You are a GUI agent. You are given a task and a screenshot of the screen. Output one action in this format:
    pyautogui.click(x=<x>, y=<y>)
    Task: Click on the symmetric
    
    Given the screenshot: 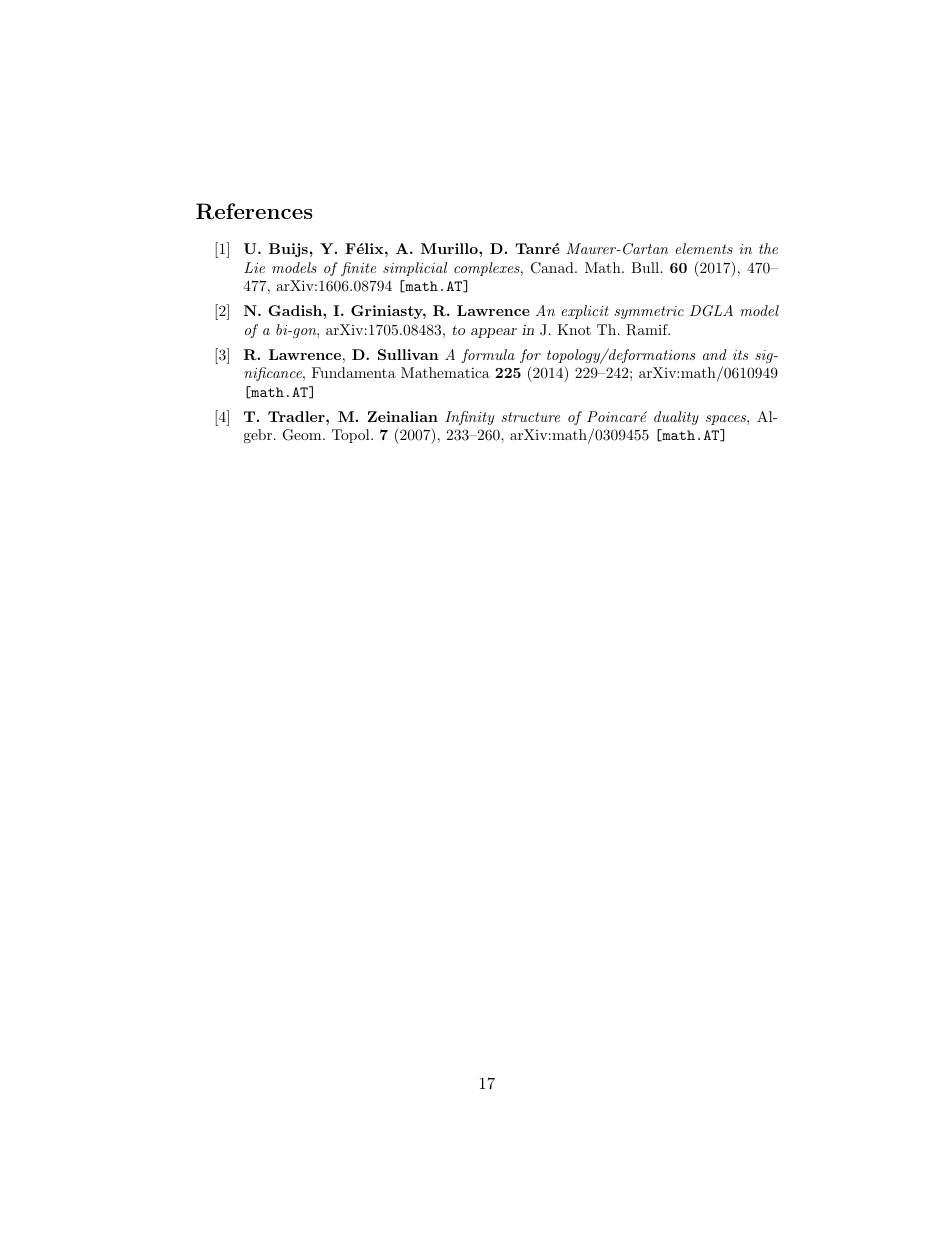 What is the action you would take?
    pyautogui.click(x=649, y=312)
